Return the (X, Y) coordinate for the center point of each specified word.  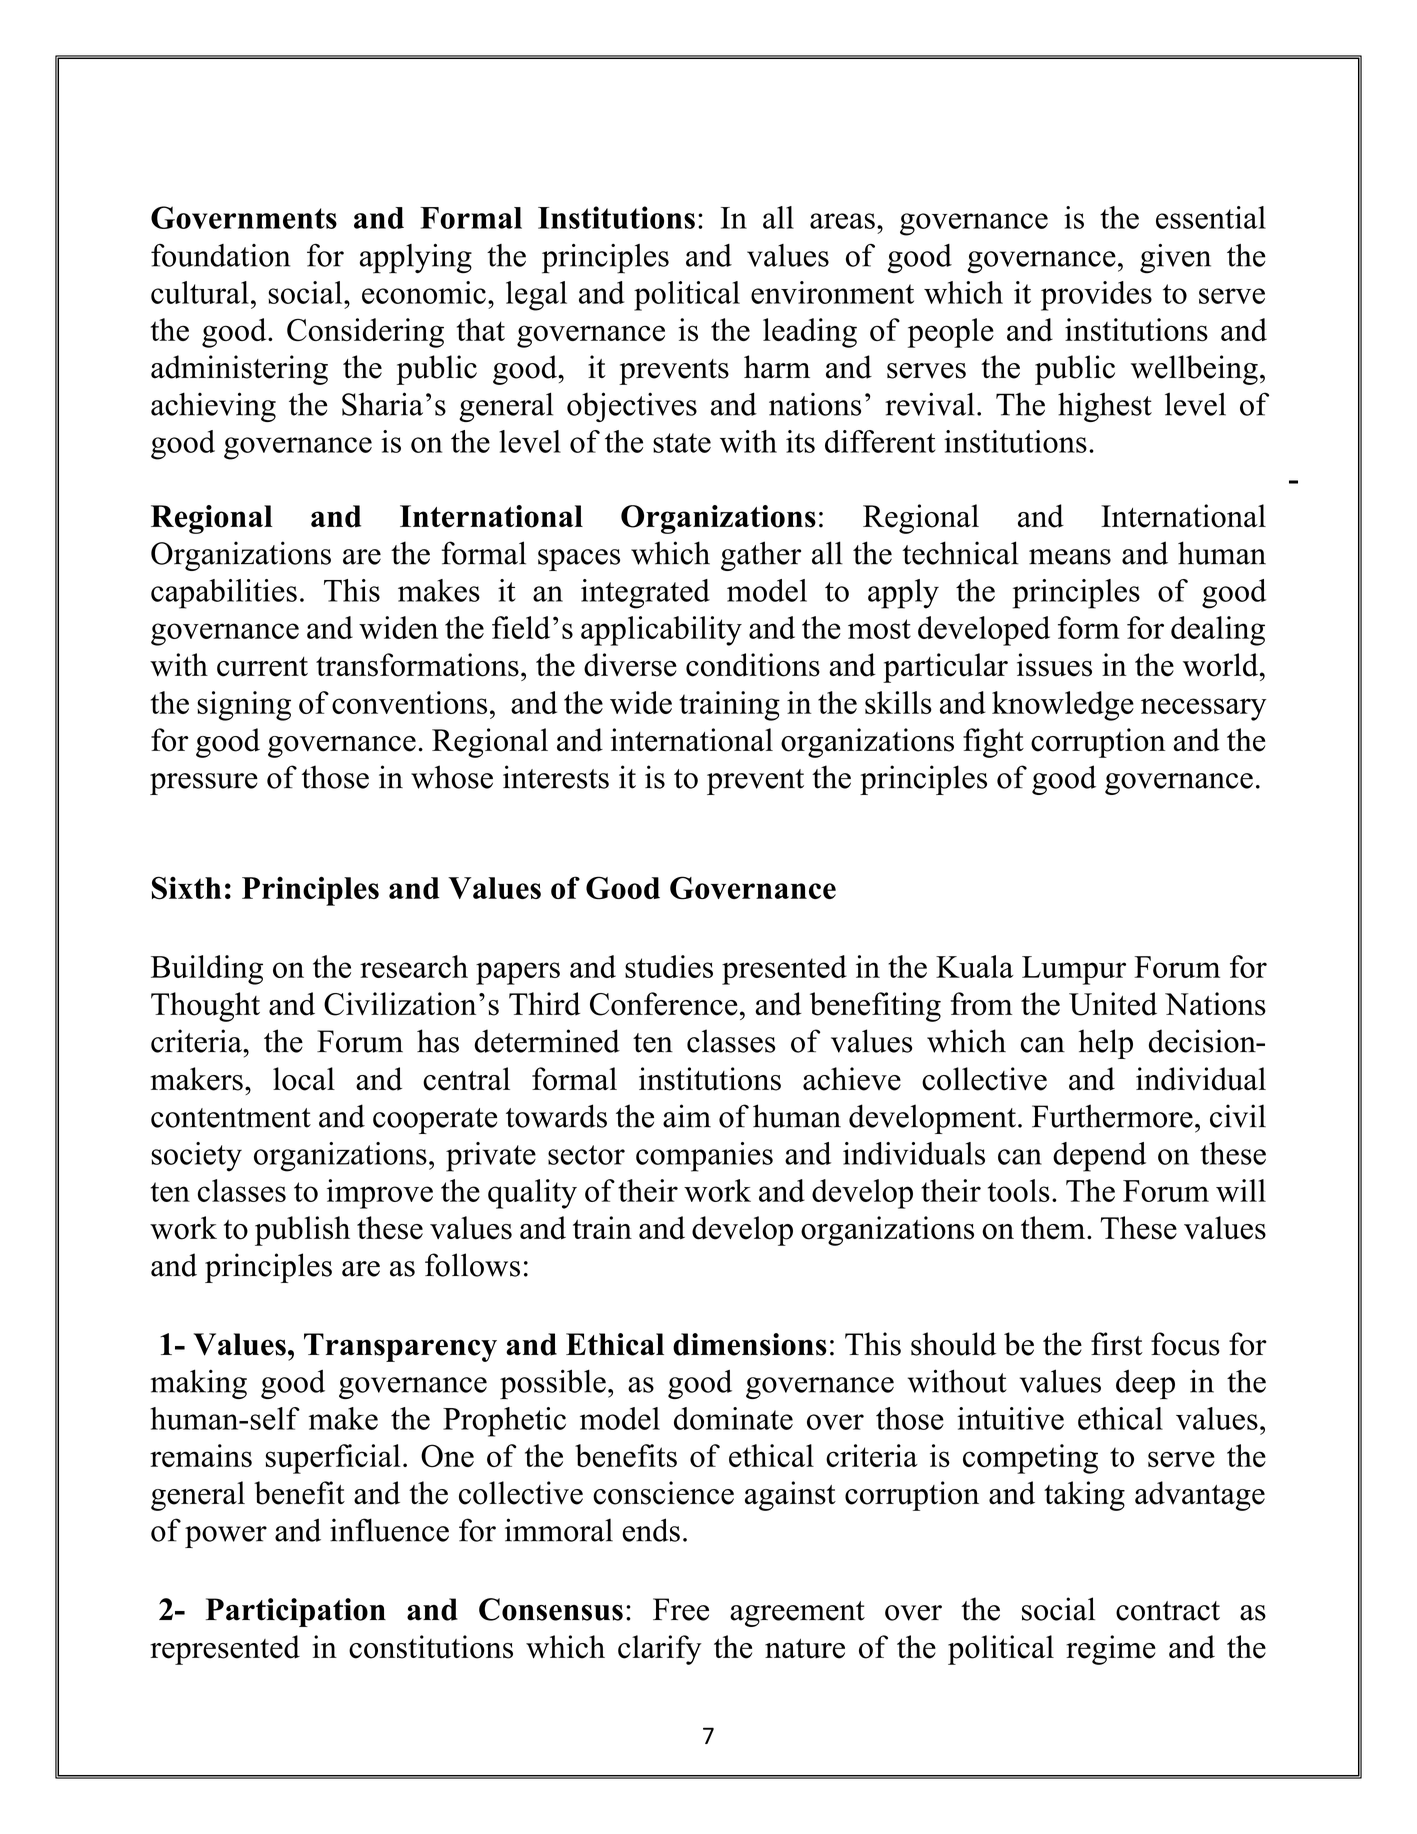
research (414, 966)
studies (669, 966)
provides (1096, 296)
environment (832, 292)
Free (681, 1609)
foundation (220, 255)
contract (1168, 1611)
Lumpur (1074, 970)
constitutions (431, 1647)
